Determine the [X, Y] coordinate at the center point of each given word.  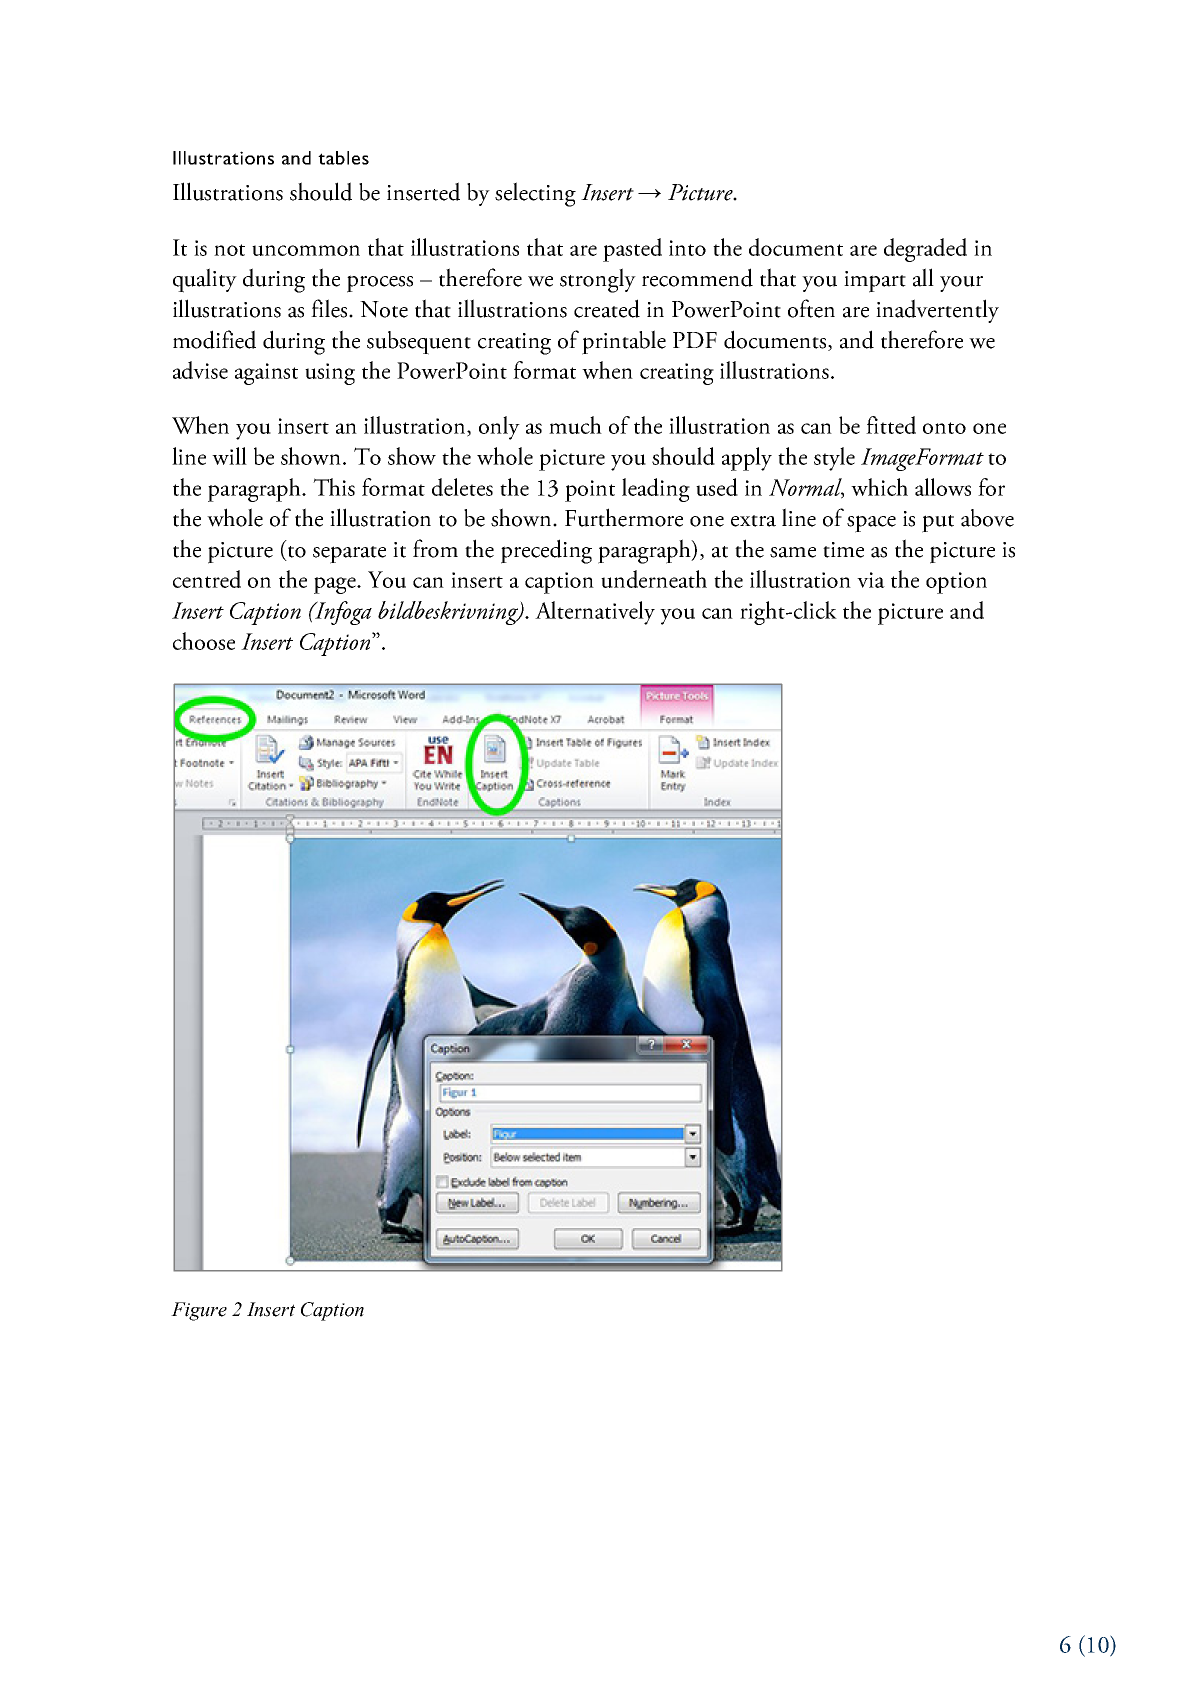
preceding [546, 551]
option [956, 583]
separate [349, 555]
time [843, 550]
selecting [535, 194]
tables [343, 158]
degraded [925, 250]
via [871, 580]
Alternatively [595, 613]
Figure [199, 1311]
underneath [654, 579]
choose [204, 641]
